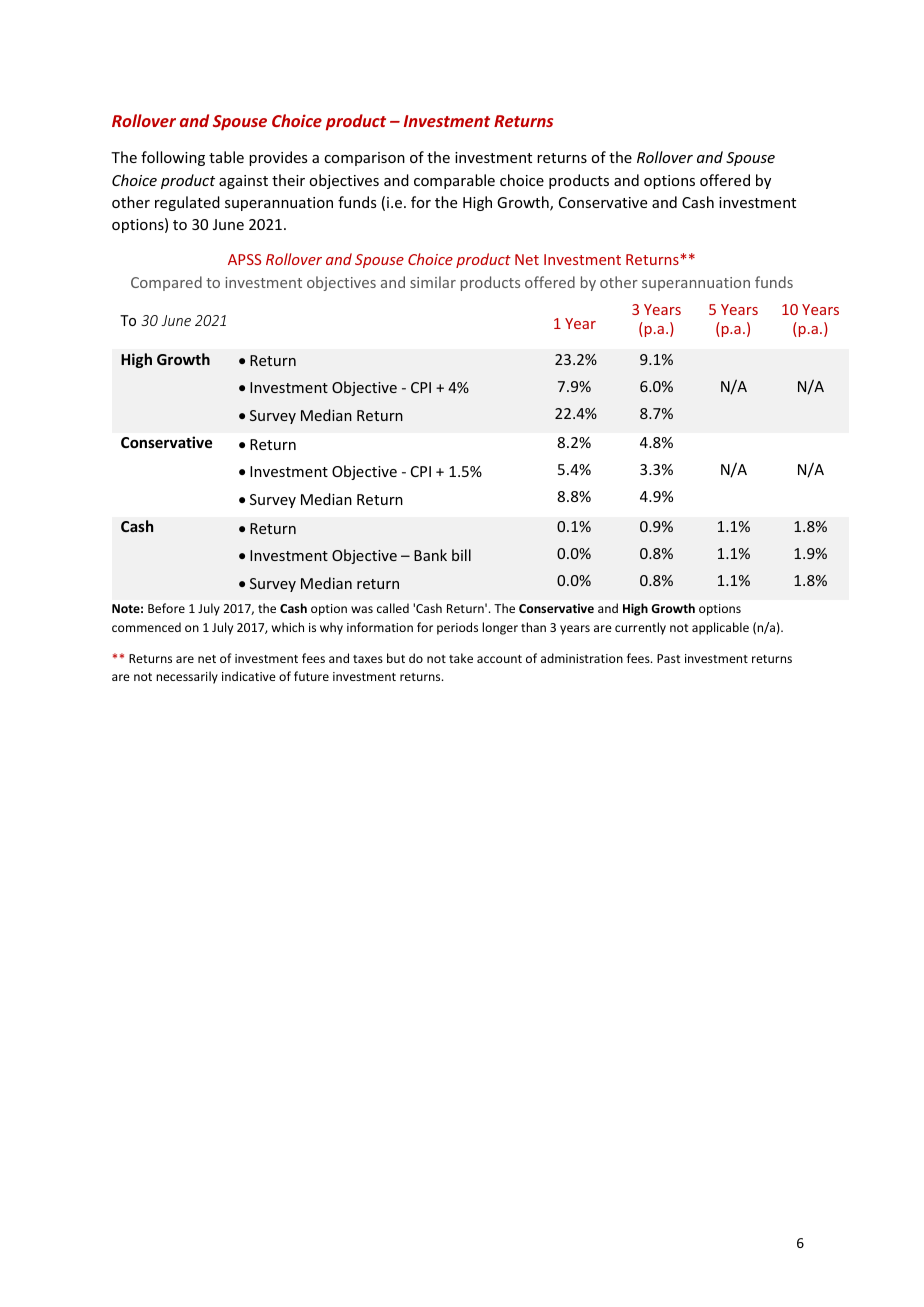 Image resolution: width=924 pixels, height=1307 pixels. I want to click on Before, so click(166, 608).
